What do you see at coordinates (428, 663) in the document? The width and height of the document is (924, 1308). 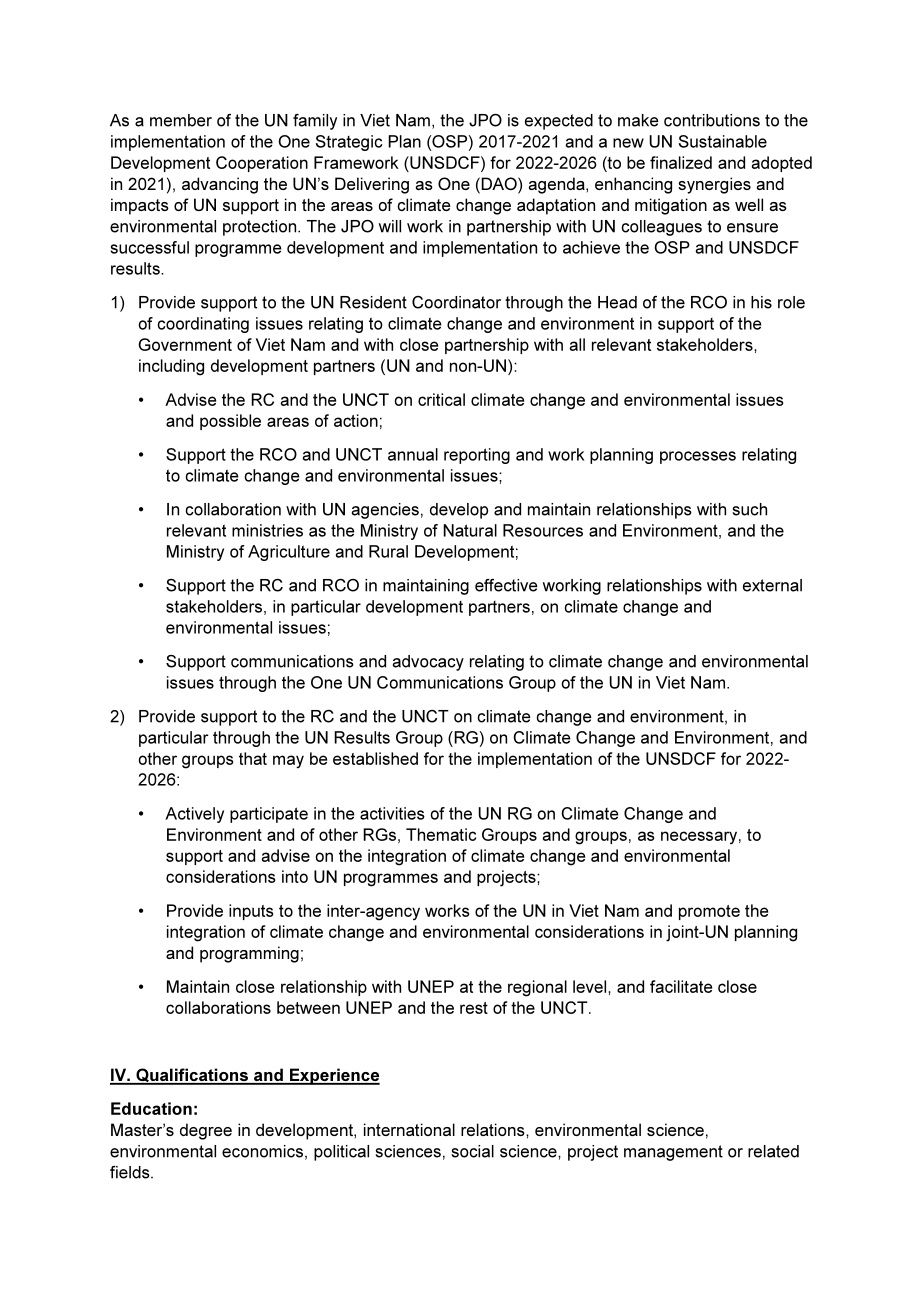 I see `advocacy` at bounding box center [428, 663].
